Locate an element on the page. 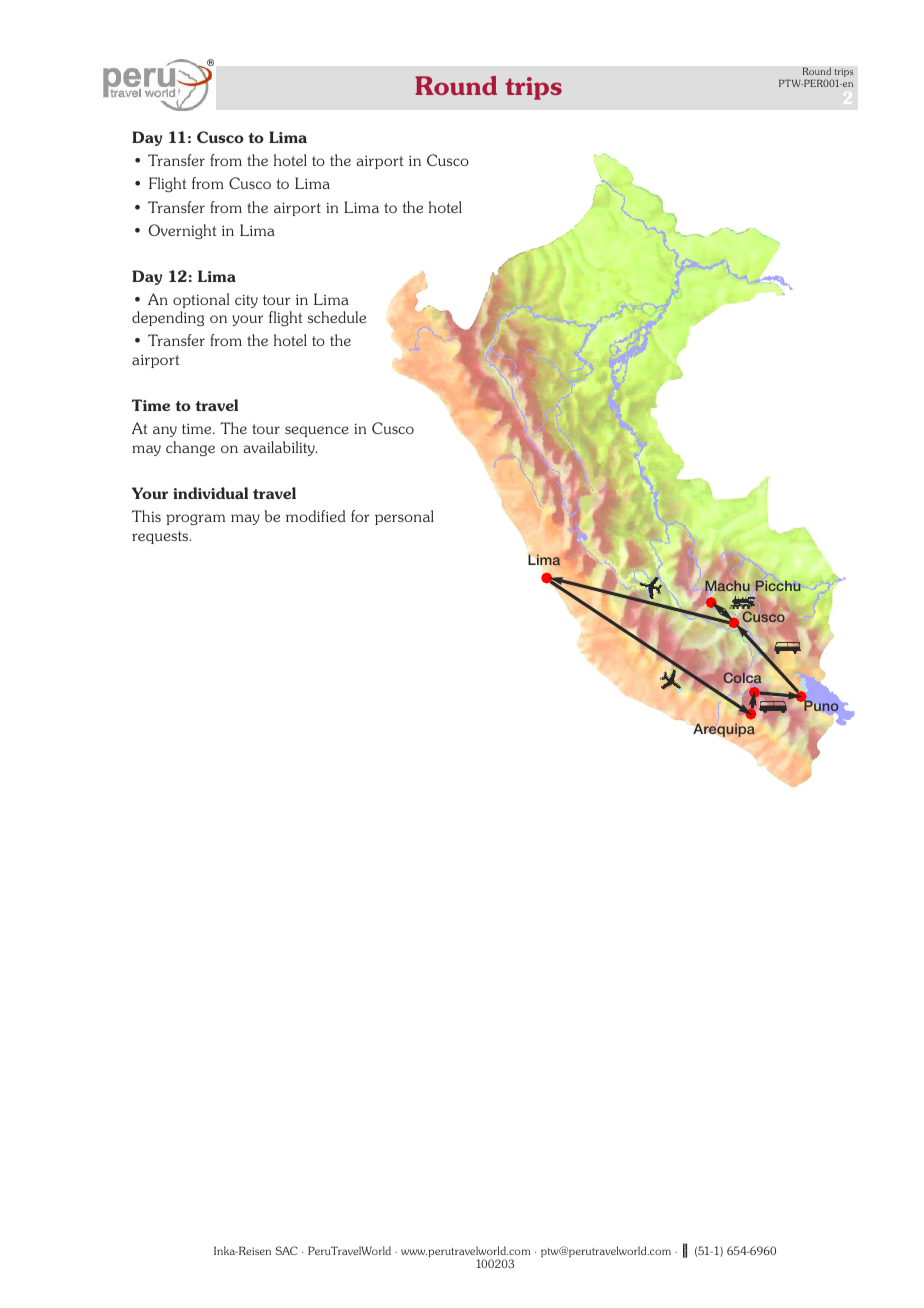 This page has height=1308, width=924. schedule is located at coordinates (337, 317).
